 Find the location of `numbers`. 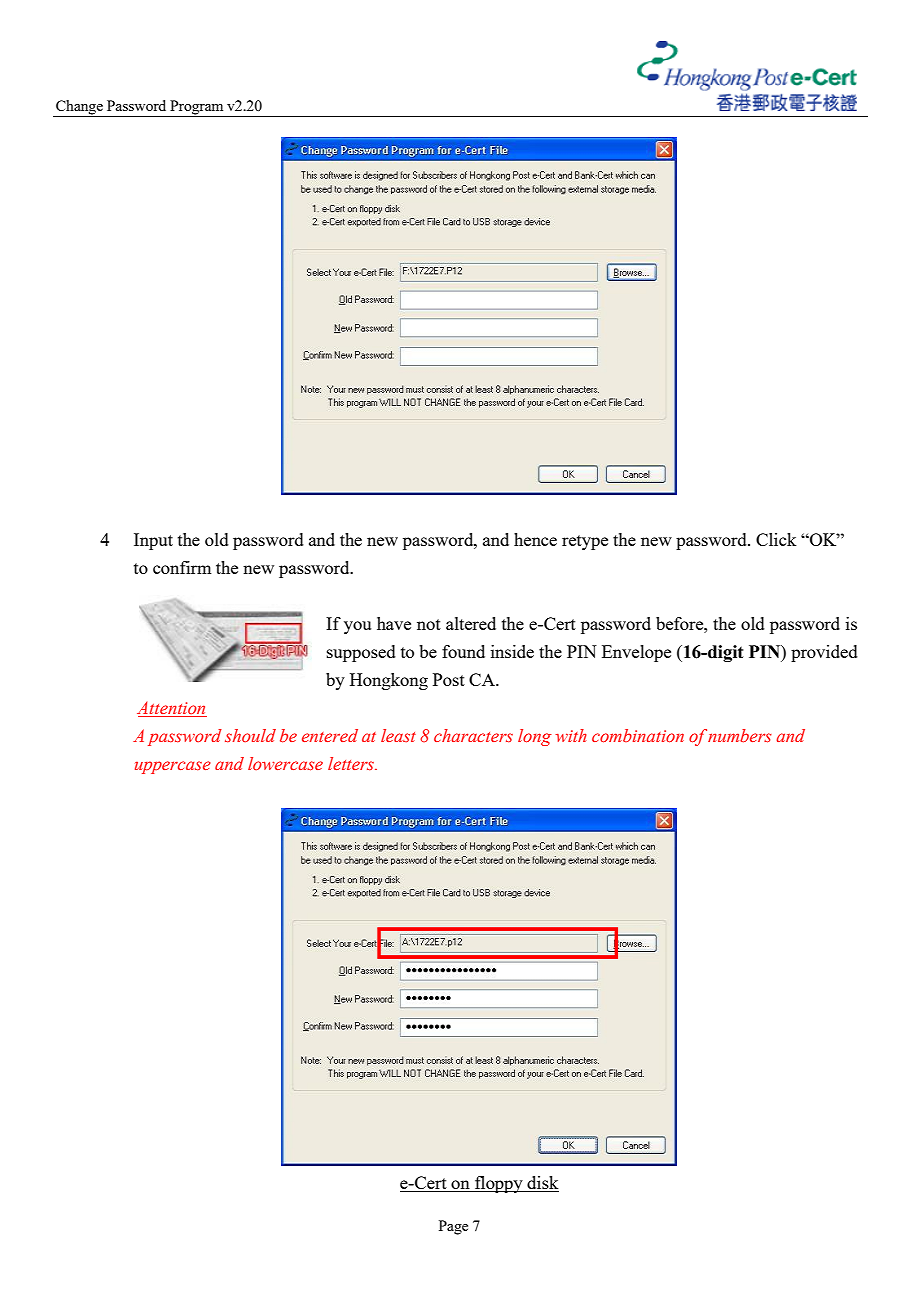

numbers is located at coordinates (740, 736).
